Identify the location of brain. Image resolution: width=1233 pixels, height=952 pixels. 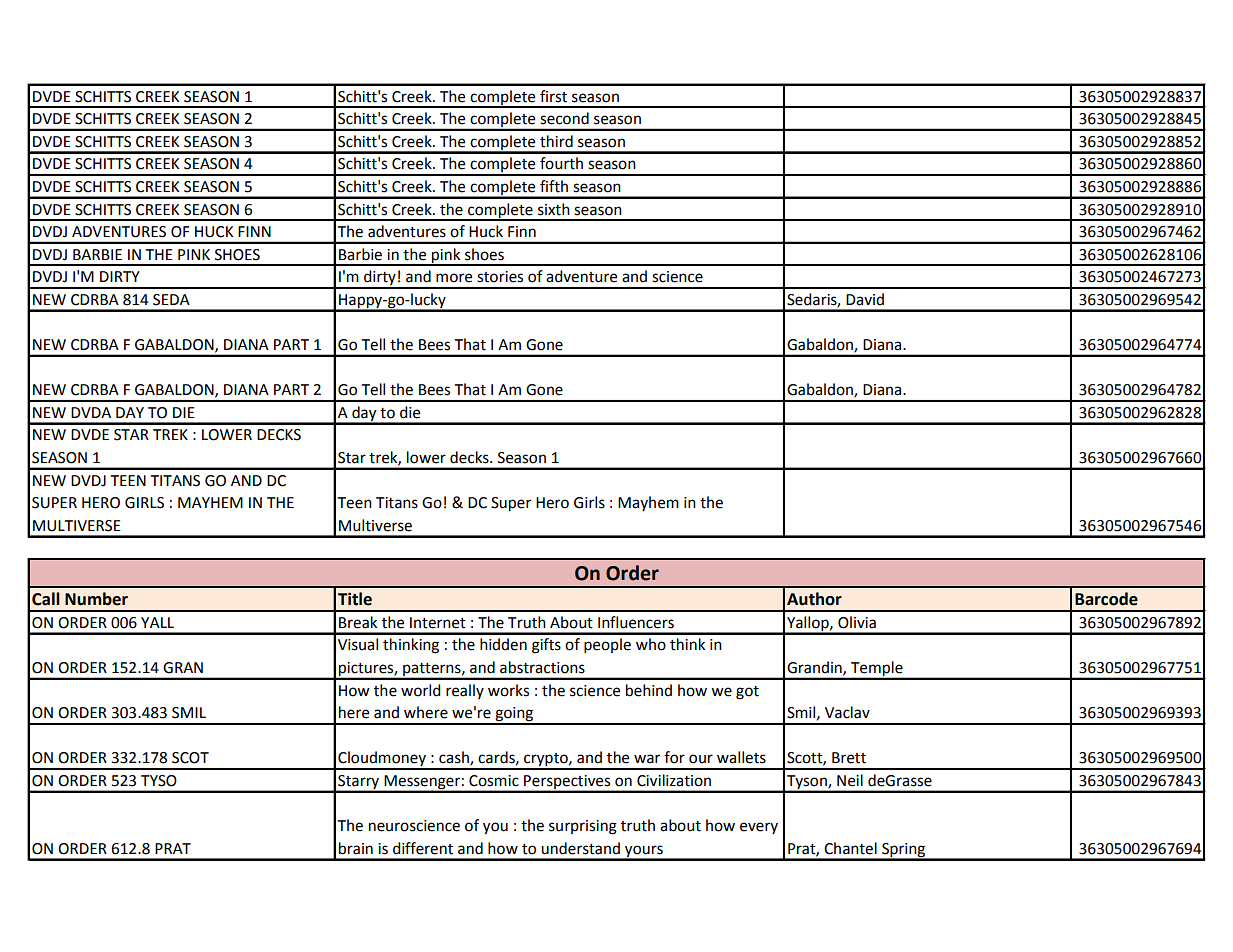
(356, 848).
